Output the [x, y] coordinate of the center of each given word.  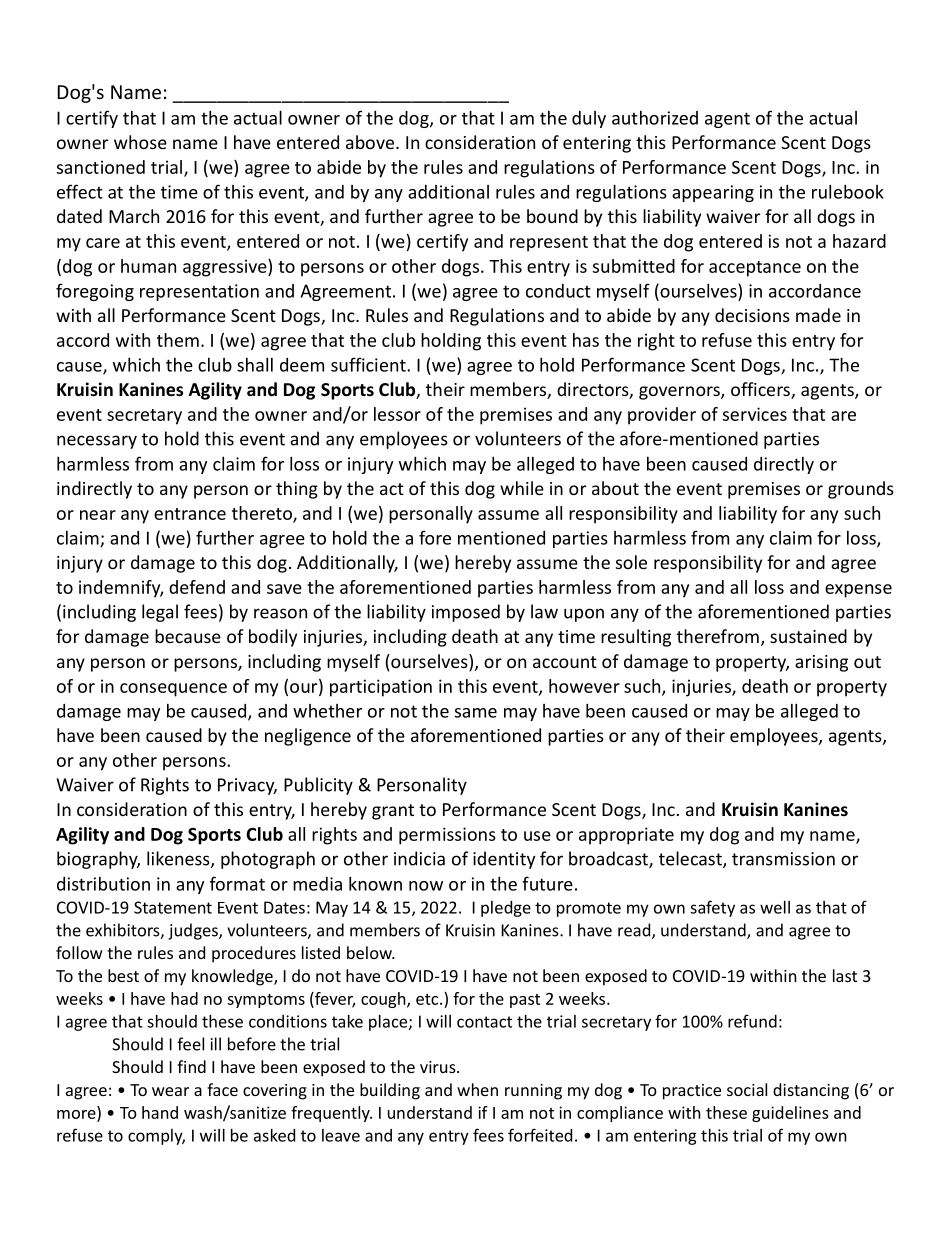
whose [140, 142]
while [522, 488]
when [477, 1089]
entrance [190, 514]
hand [160, 1112]
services [755, 414]
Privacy [247, 786]
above [370, 142]
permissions [447, 836]
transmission [783, 859]
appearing [713, 193]
